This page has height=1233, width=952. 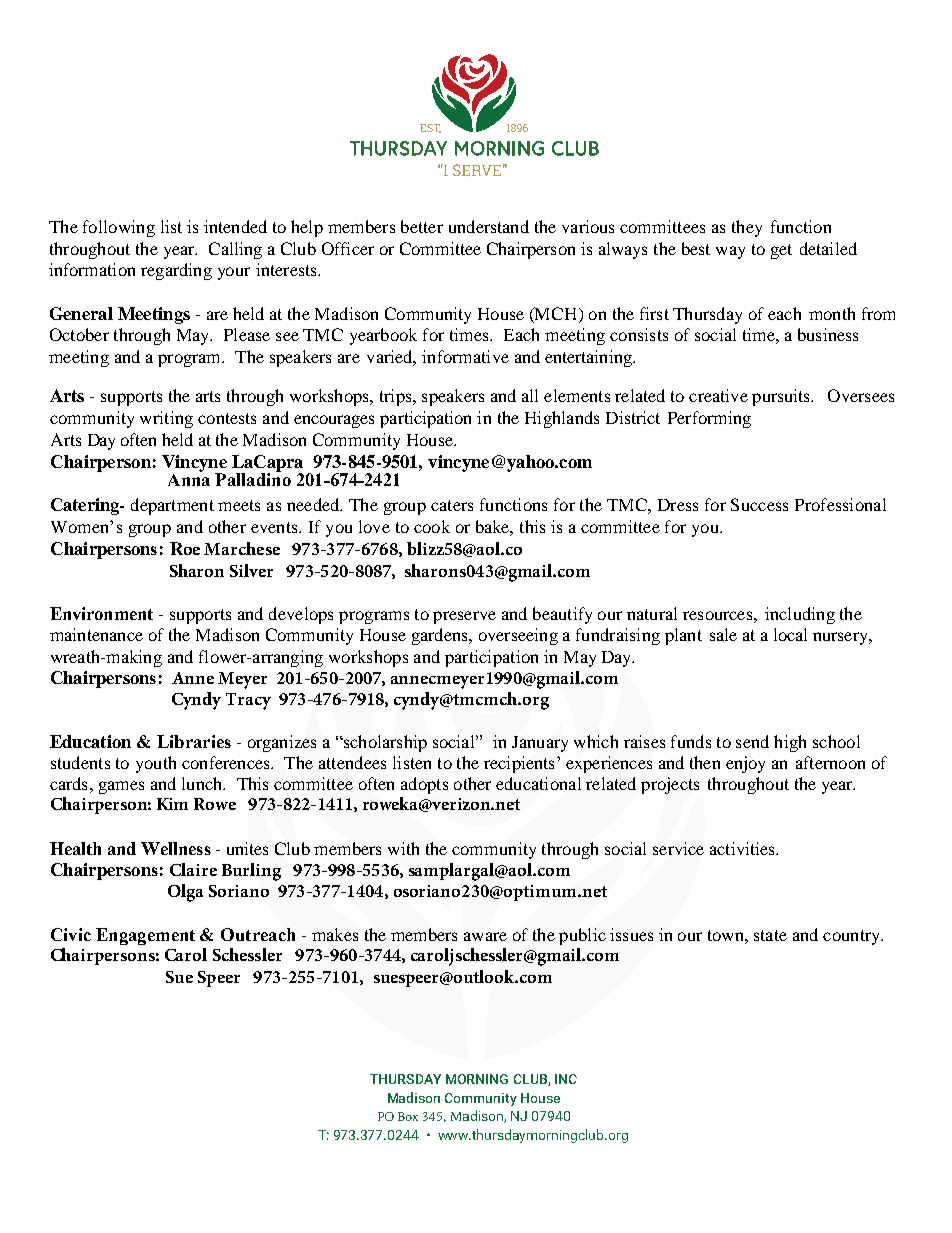 What do you see at coordinates (770, 935) in the page?
I see `state` at bounding box center [770, 935].
